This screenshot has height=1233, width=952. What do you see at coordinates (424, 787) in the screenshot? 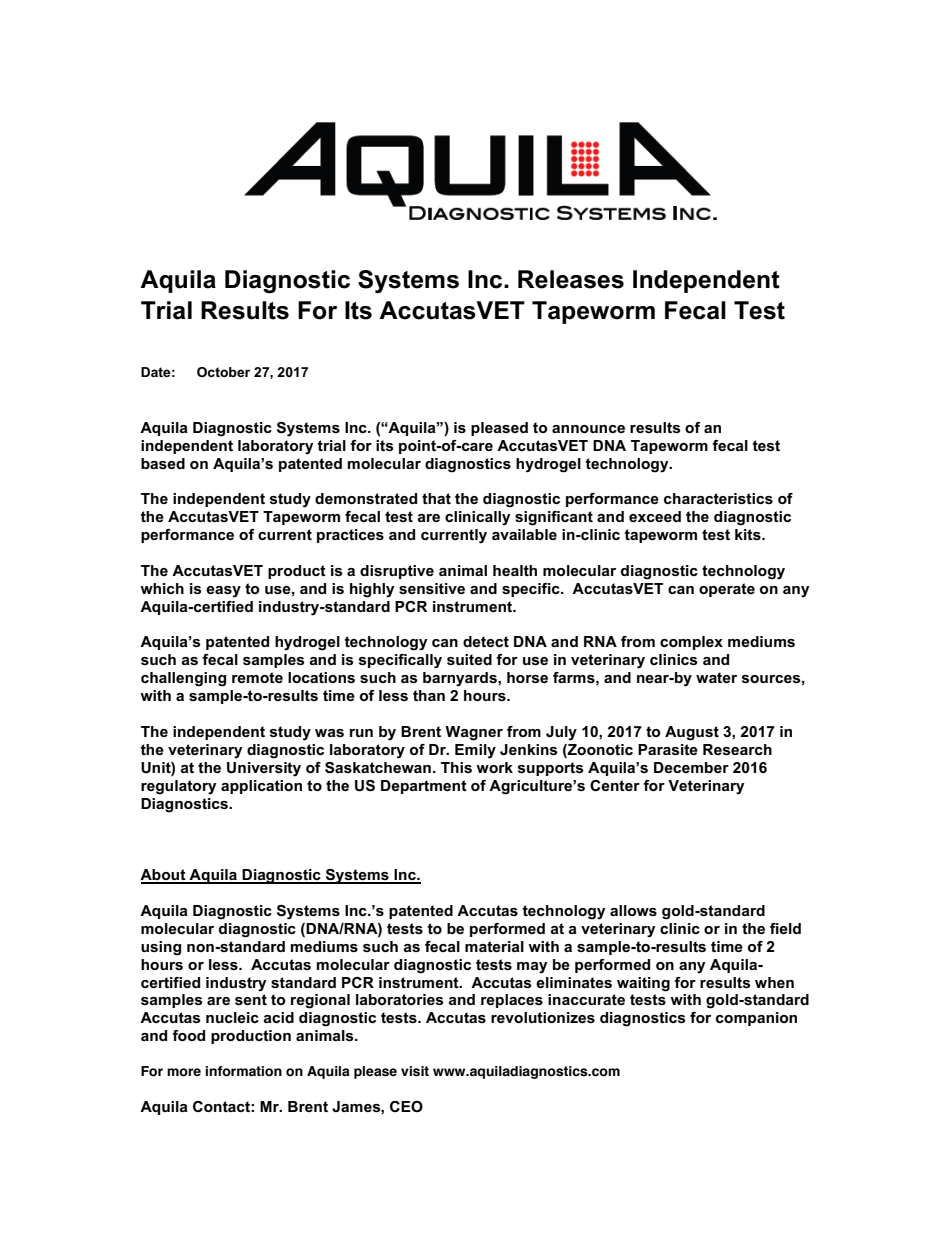
I see `Department` at bounding box center [424, 787].
